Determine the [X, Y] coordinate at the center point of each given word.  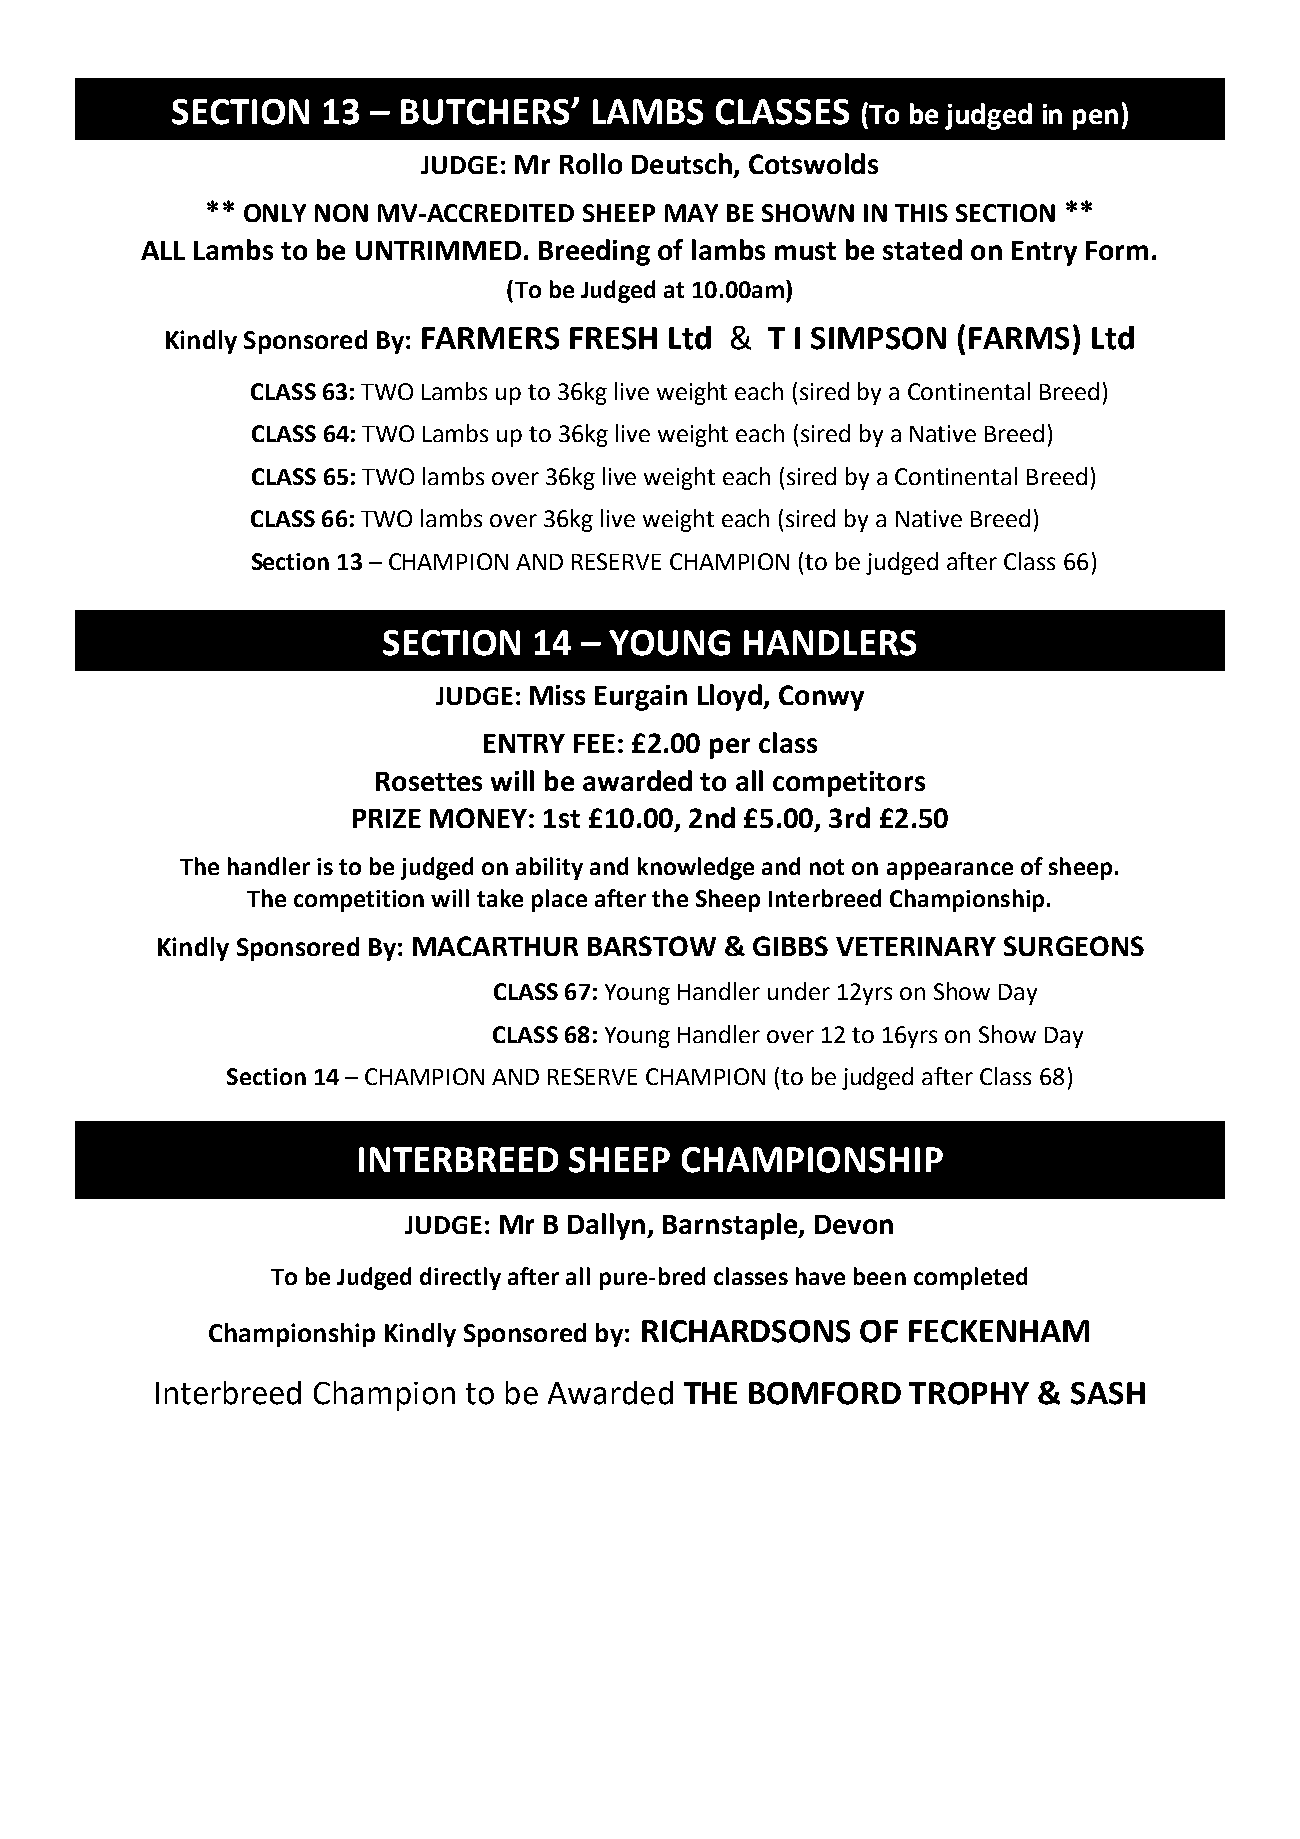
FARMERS [490, 338]
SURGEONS [1074, 946]
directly [460, 1278]
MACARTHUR [495, 946]
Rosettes [429, 781]
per [730, 748]
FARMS [1019, 338]
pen [1095, 119]
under [799, 991]
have [820, 1276]
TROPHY [969, 1393]
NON [341, 213]
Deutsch [682, 163]
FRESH [613, 338]
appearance [950, 871]
